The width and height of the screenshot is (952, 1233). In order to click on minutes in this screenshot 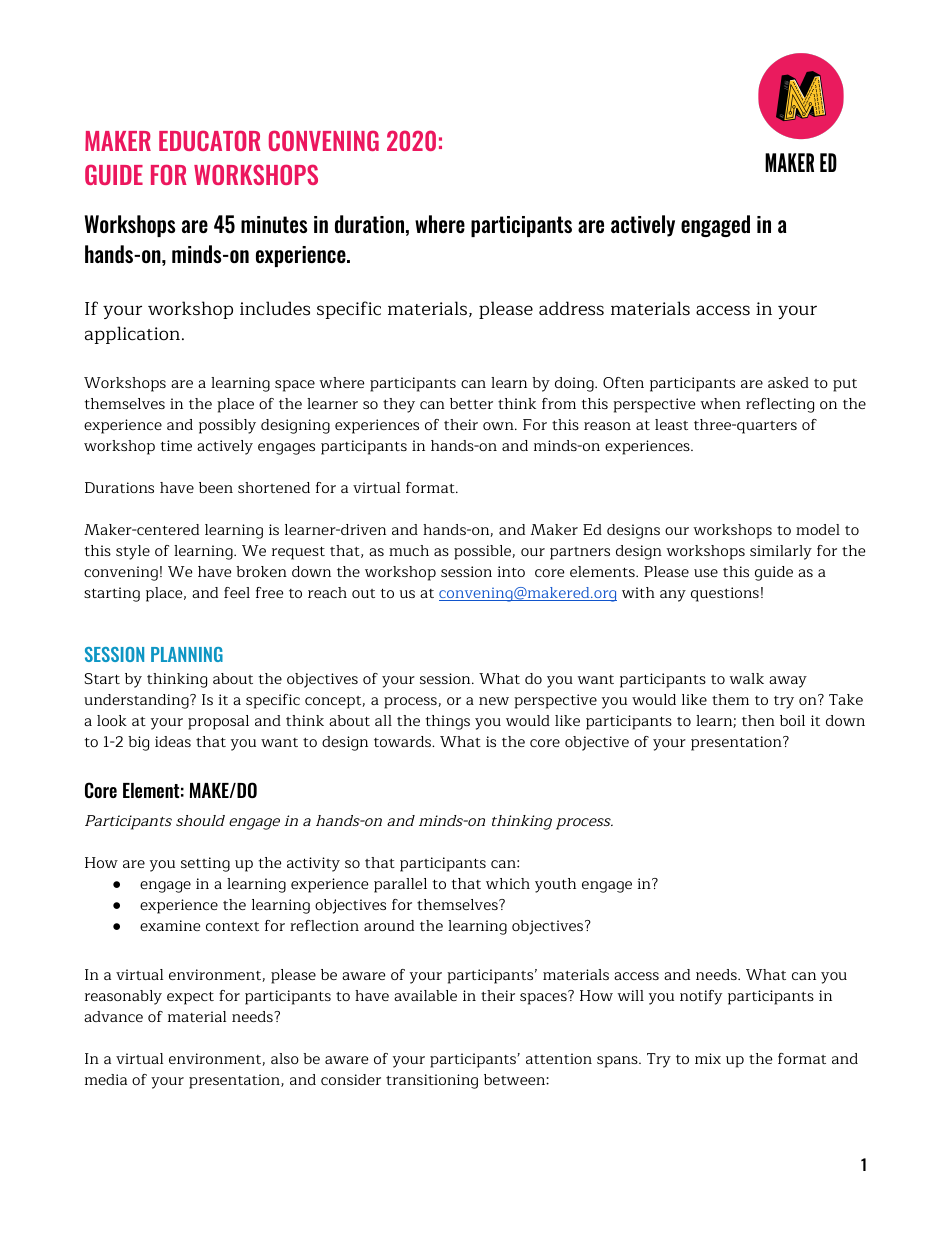, I will do `click(274, 224)`.
